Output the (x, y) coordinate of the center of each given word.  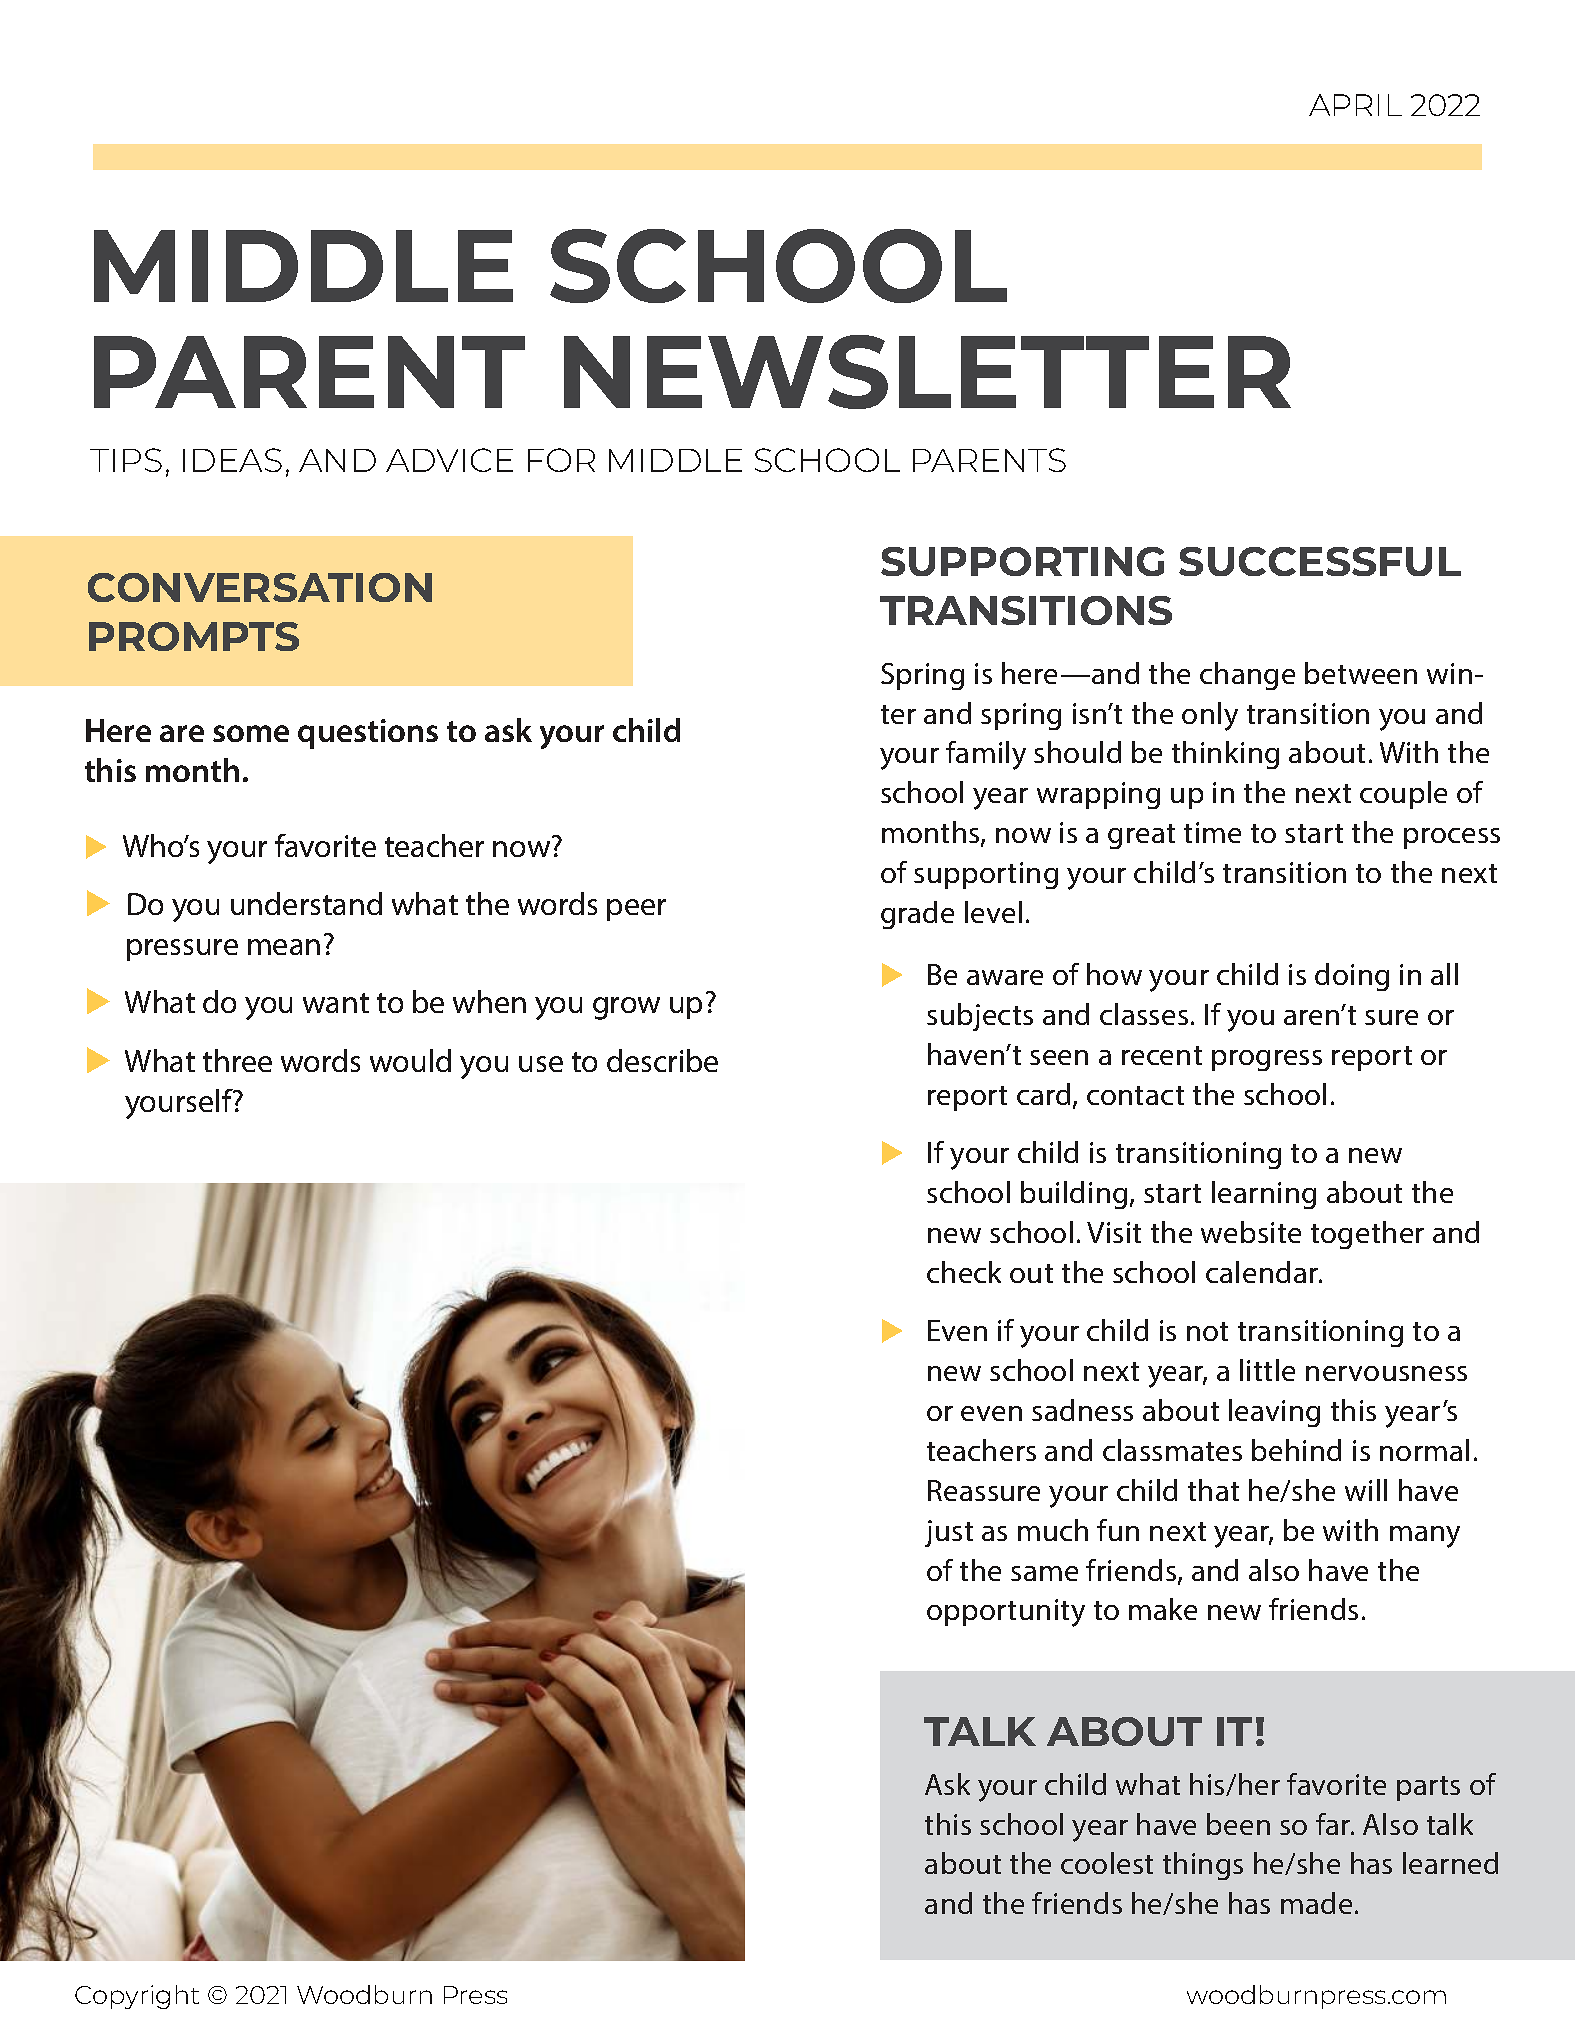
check (964, 1272)
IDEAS (232, 460)
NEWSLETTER (927, 372)
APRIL (1355, 105)
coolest (1107, 1863)
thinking (1225, 755)
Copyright (137, 1997)
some (251, 733)
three (237, 1060)
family (986, 755)
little (1267, 1370)
